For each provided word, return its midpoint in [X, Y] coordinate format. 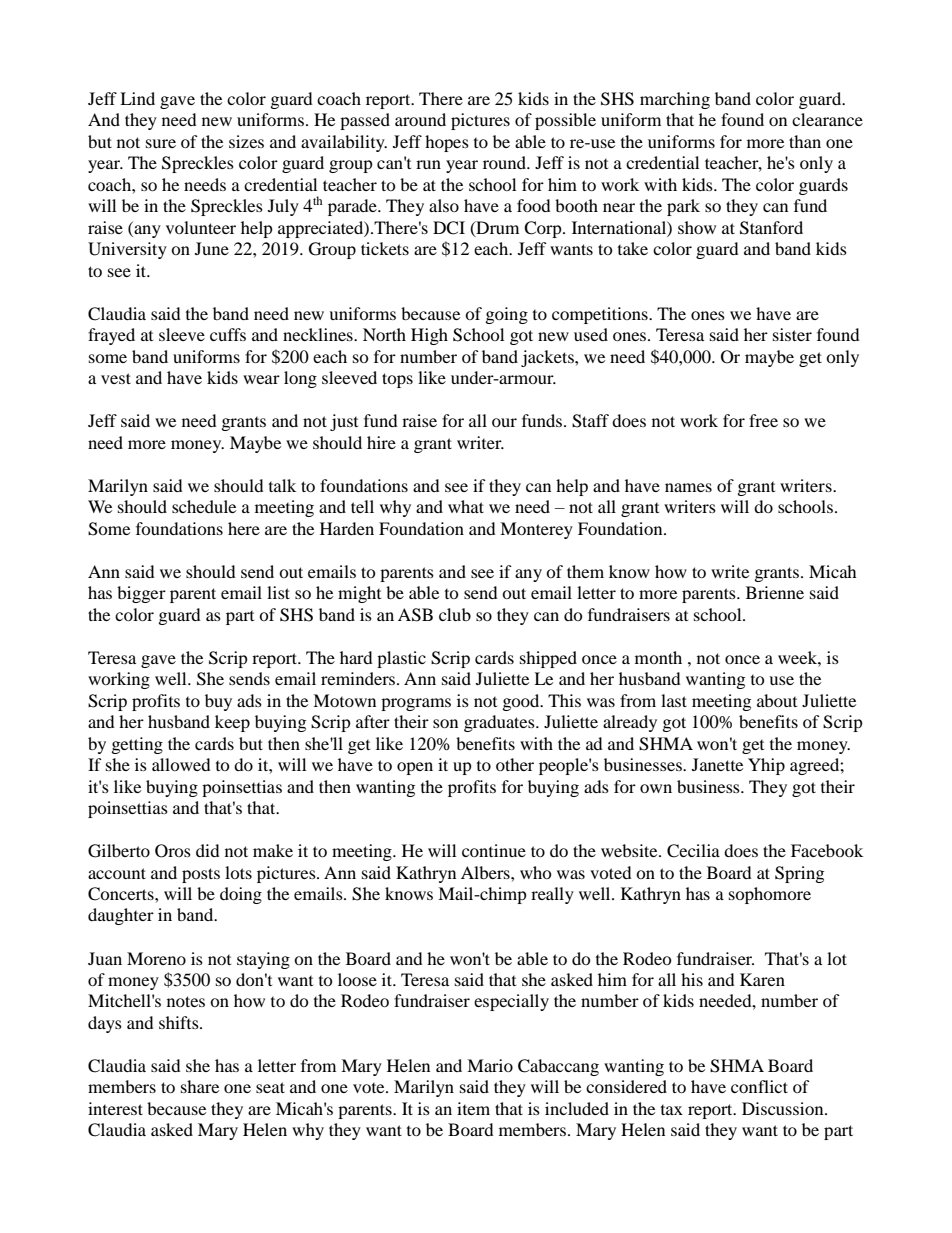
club [455, 614]
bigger [141, 594]
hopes [447, 143]
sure [161, 143]
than [805, 141]
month [658, 657]
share [200, 1086]
